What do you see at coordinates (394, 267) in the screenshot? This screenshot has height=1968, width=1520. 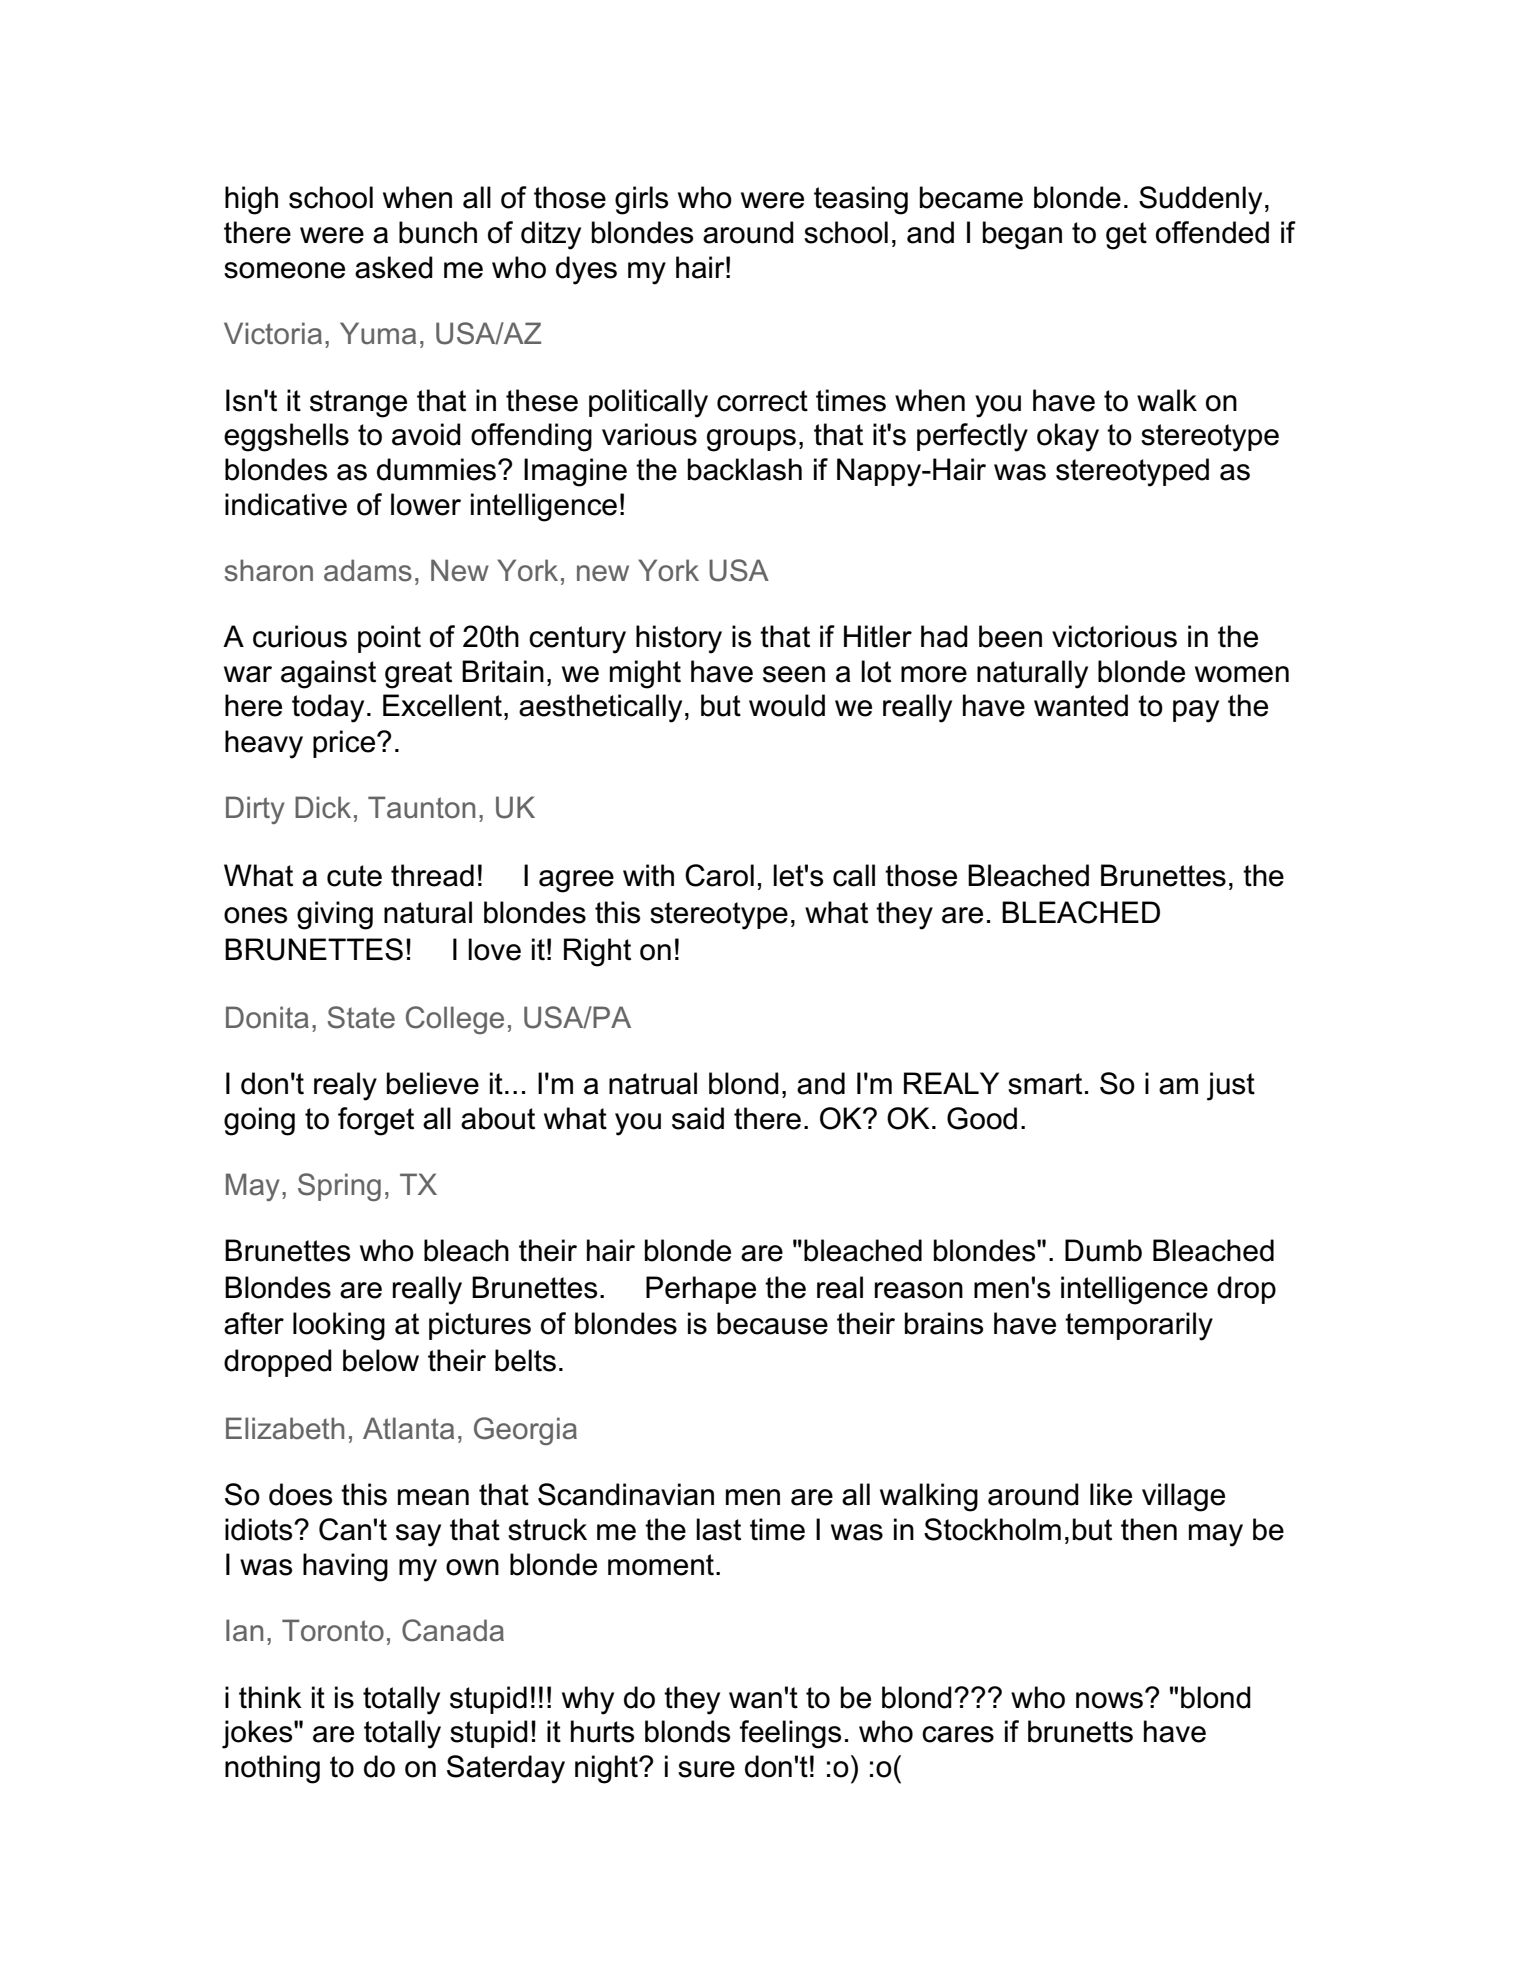 I see `asked` at bounding box center [394, 267].
